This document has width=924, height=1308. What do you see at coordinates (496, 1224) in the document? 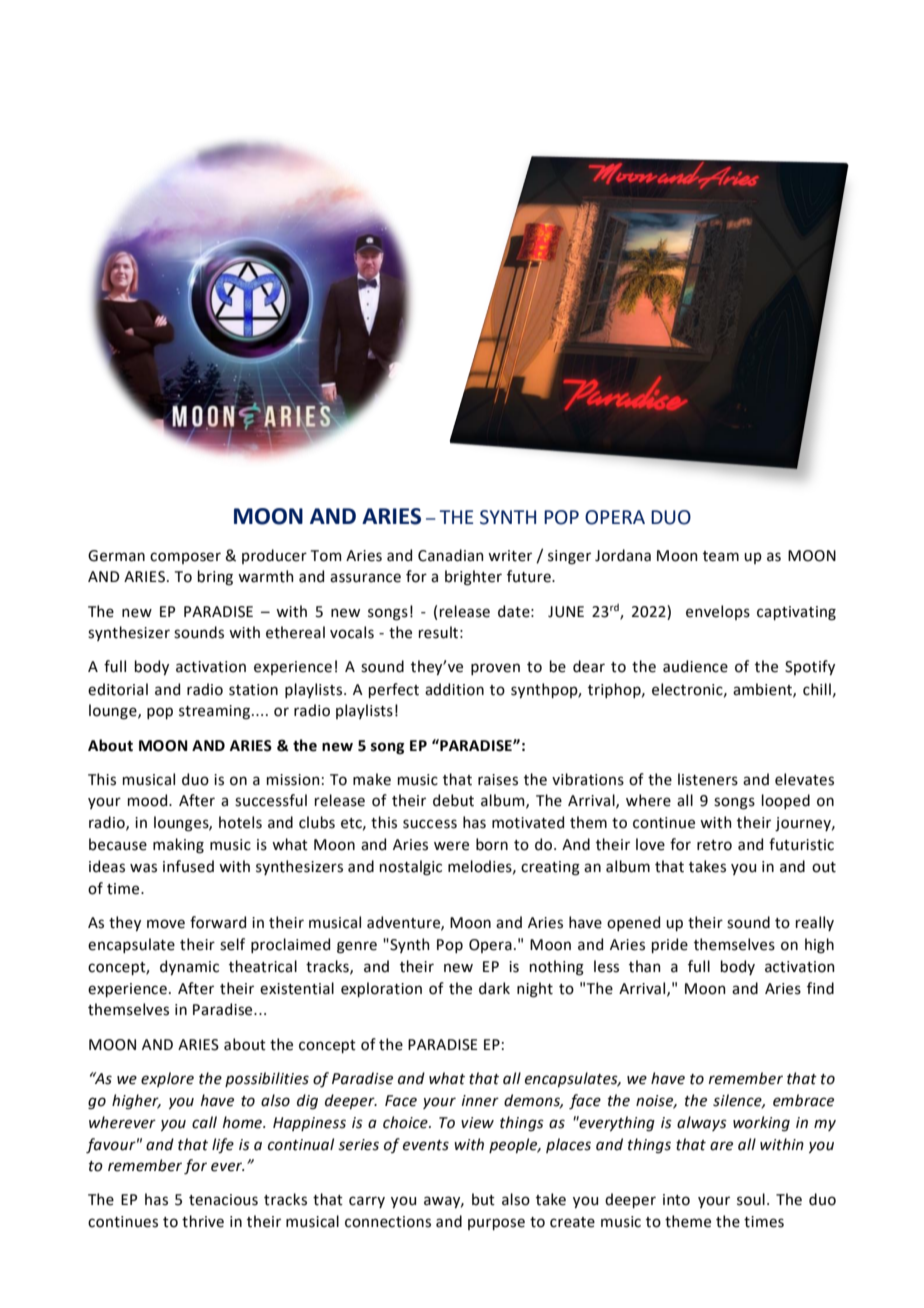
I see `purpose` at bounding box center [496, 1224].
